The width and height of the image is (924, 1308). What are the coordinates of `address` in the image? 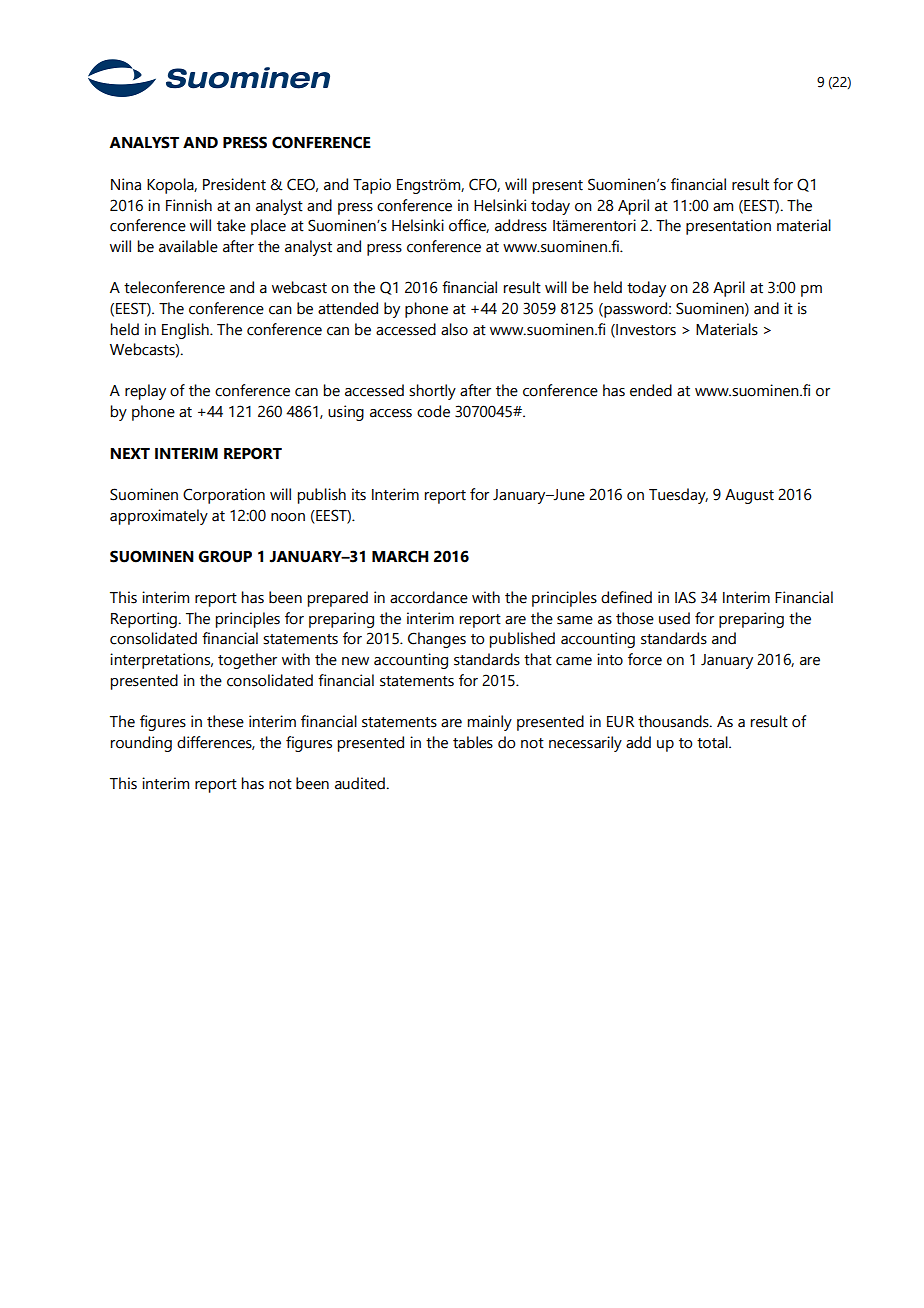 It's located at (521, 225).
